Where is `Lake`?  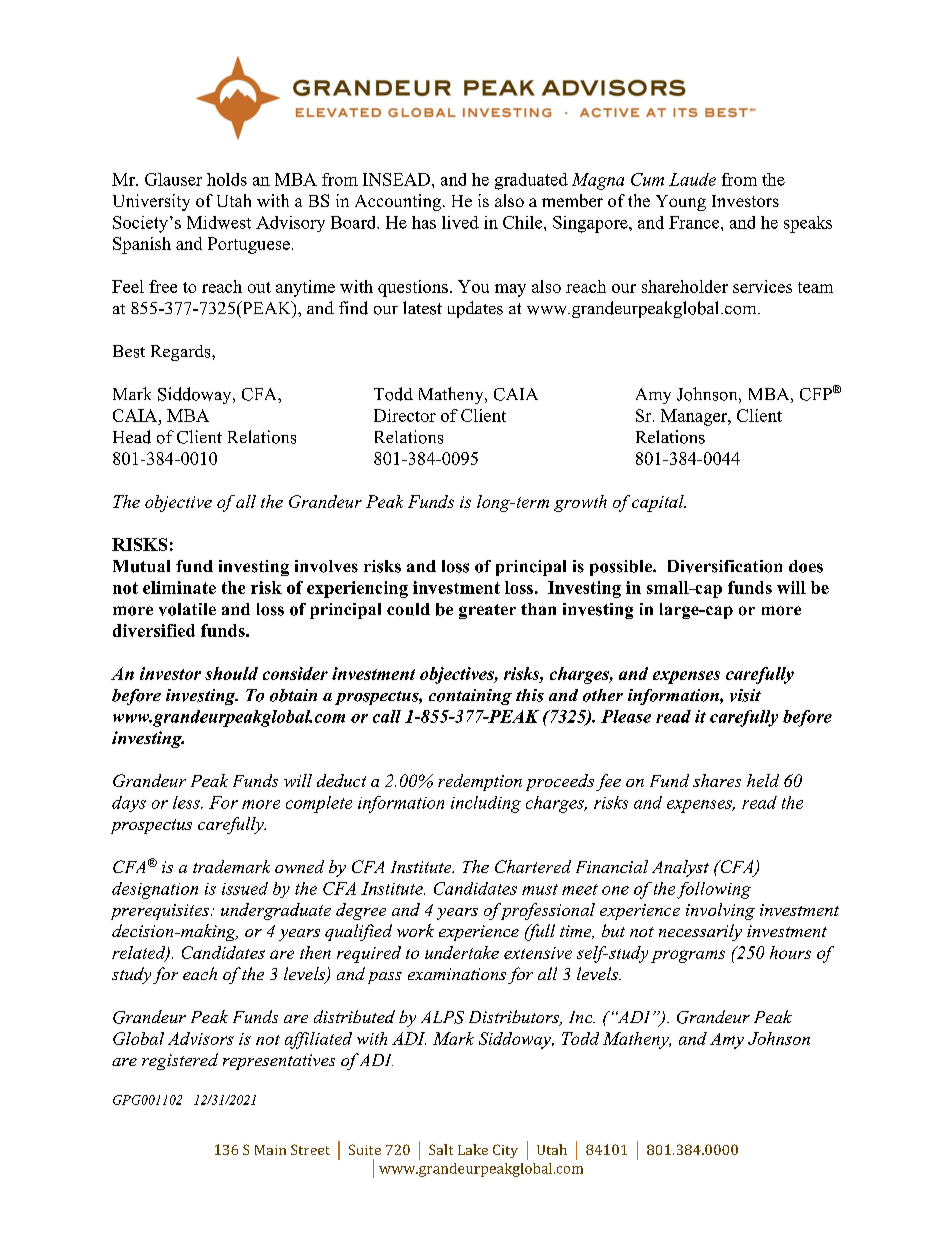
Lake is located at coordinates (473, 1149).
